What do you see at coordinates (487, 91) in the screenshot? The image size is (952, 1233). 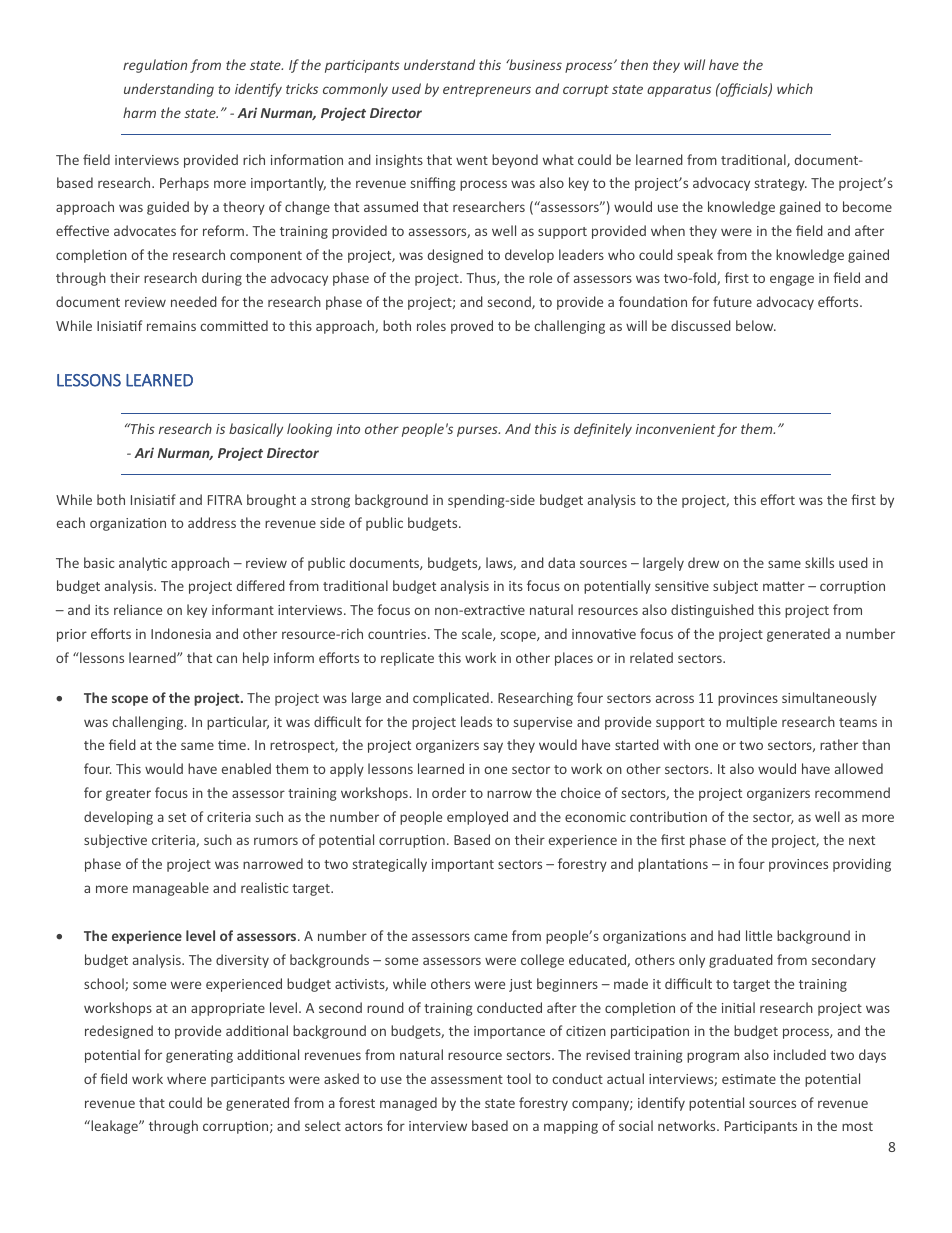 I see `entrepreneurs` at bounding box center [487, 91].
